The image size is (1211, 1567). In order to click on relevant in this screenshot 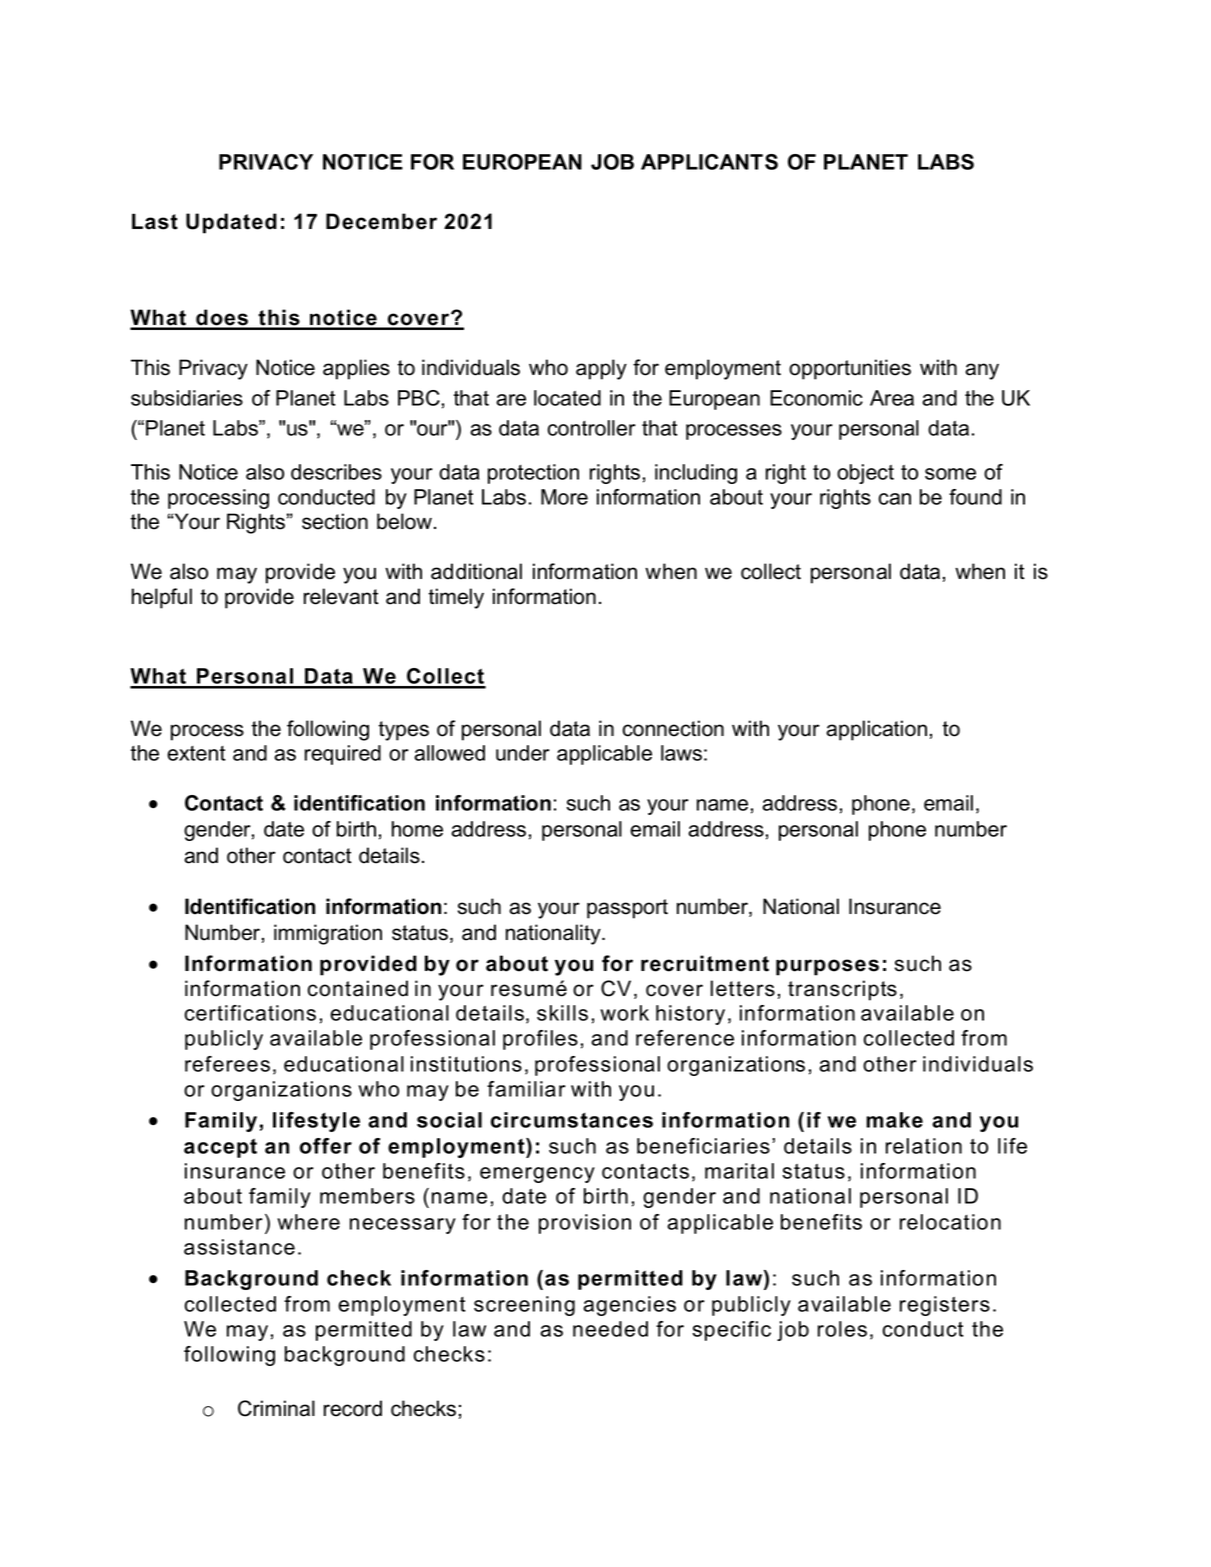, I will do `click(341, 596)`.
